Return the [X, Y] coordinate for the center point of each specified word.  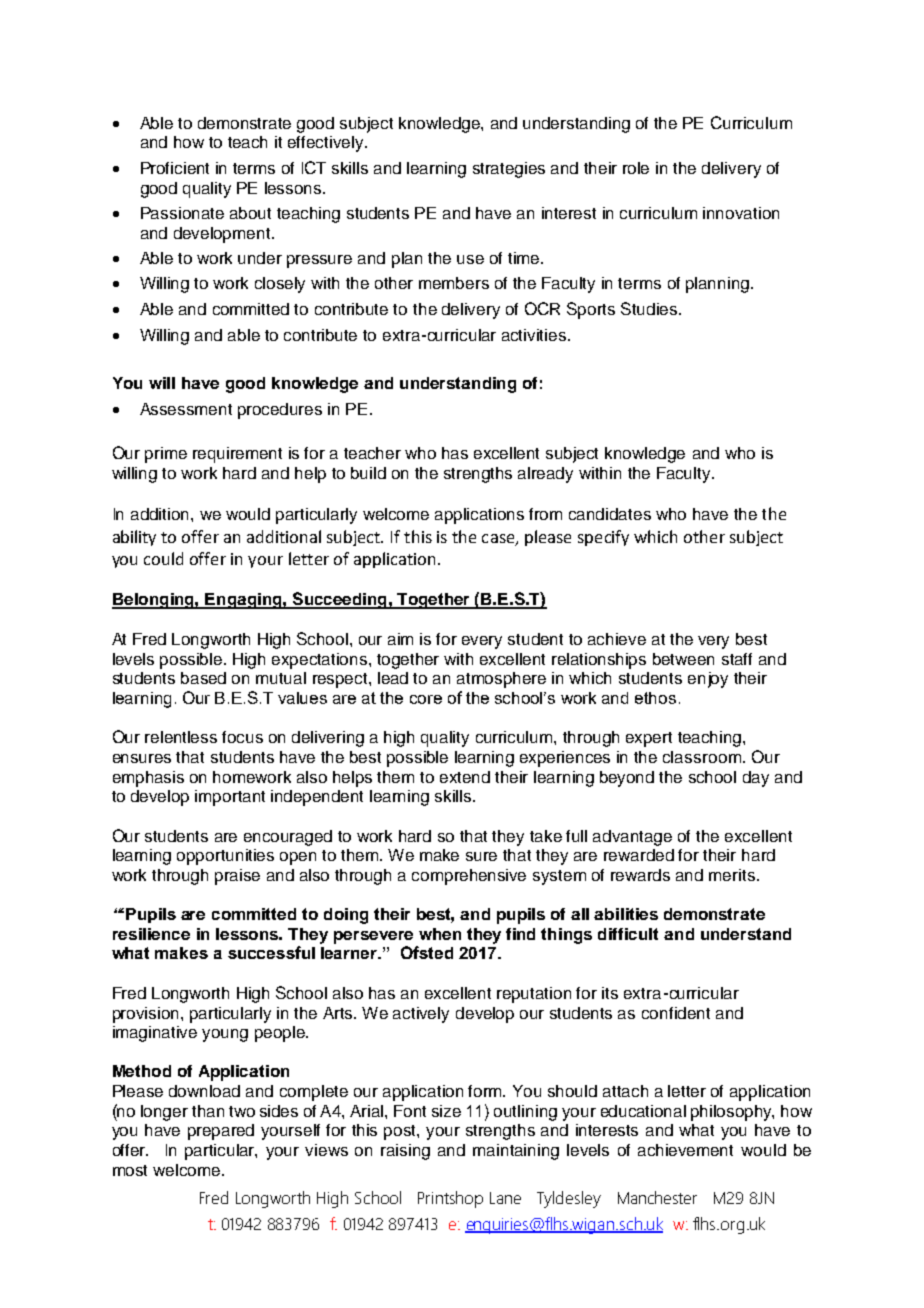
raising [405, 1152]
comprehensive [469, 877]
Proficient [175, 168]
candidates [610, 514]
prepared [221, 1132]
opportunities [225, 857]
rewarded [639, 855]
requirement [237, 455]
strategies [509, 170]
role [636, 168]
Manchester [657, 1197]
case [499, 539]
